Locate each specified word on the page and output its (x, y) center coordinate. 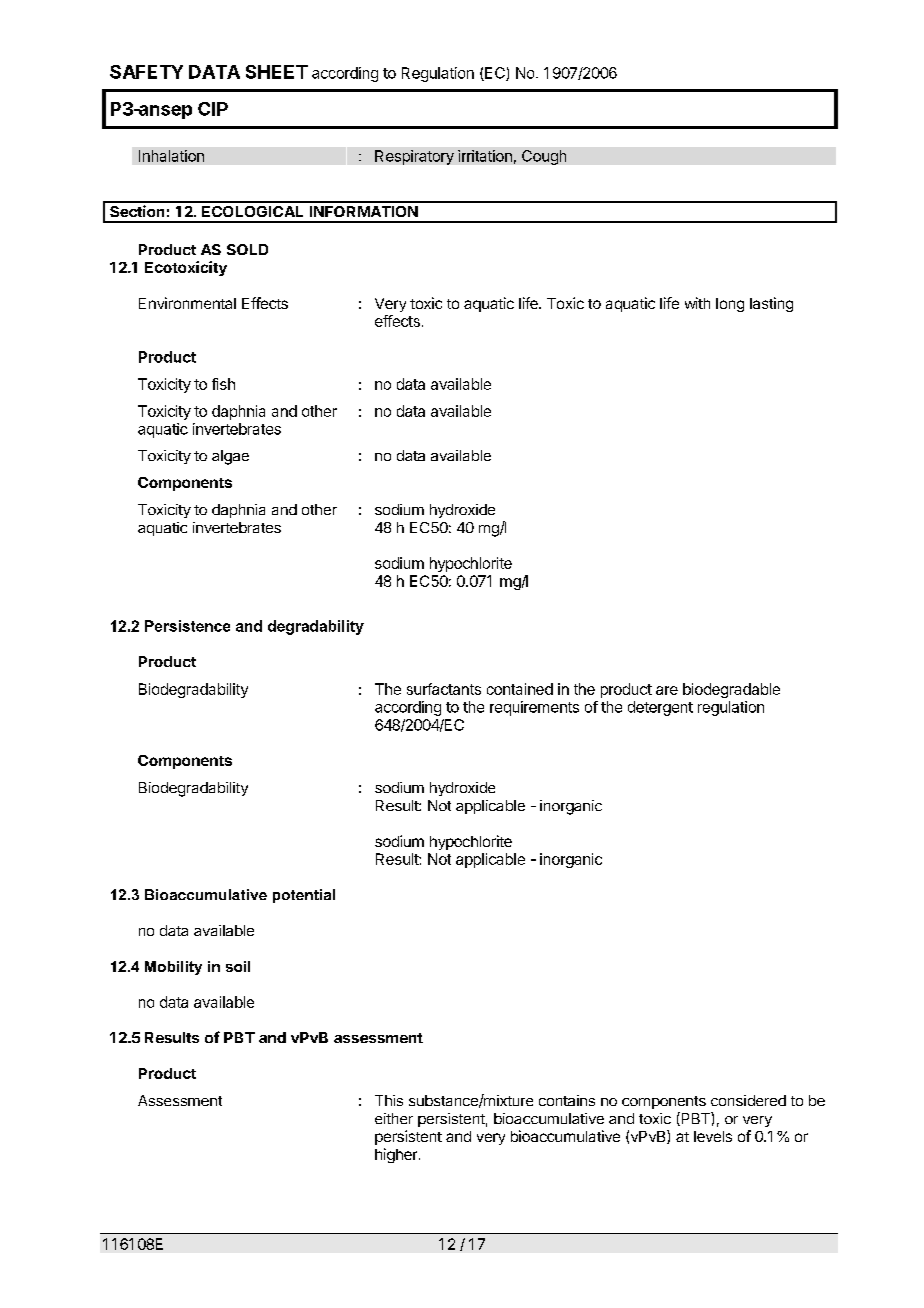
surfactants (444, 689)
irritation (485, 156)
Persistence (187, 626)
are (667, 690)
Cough (544, 157)
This (389, 1100)
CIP (213, 109)
